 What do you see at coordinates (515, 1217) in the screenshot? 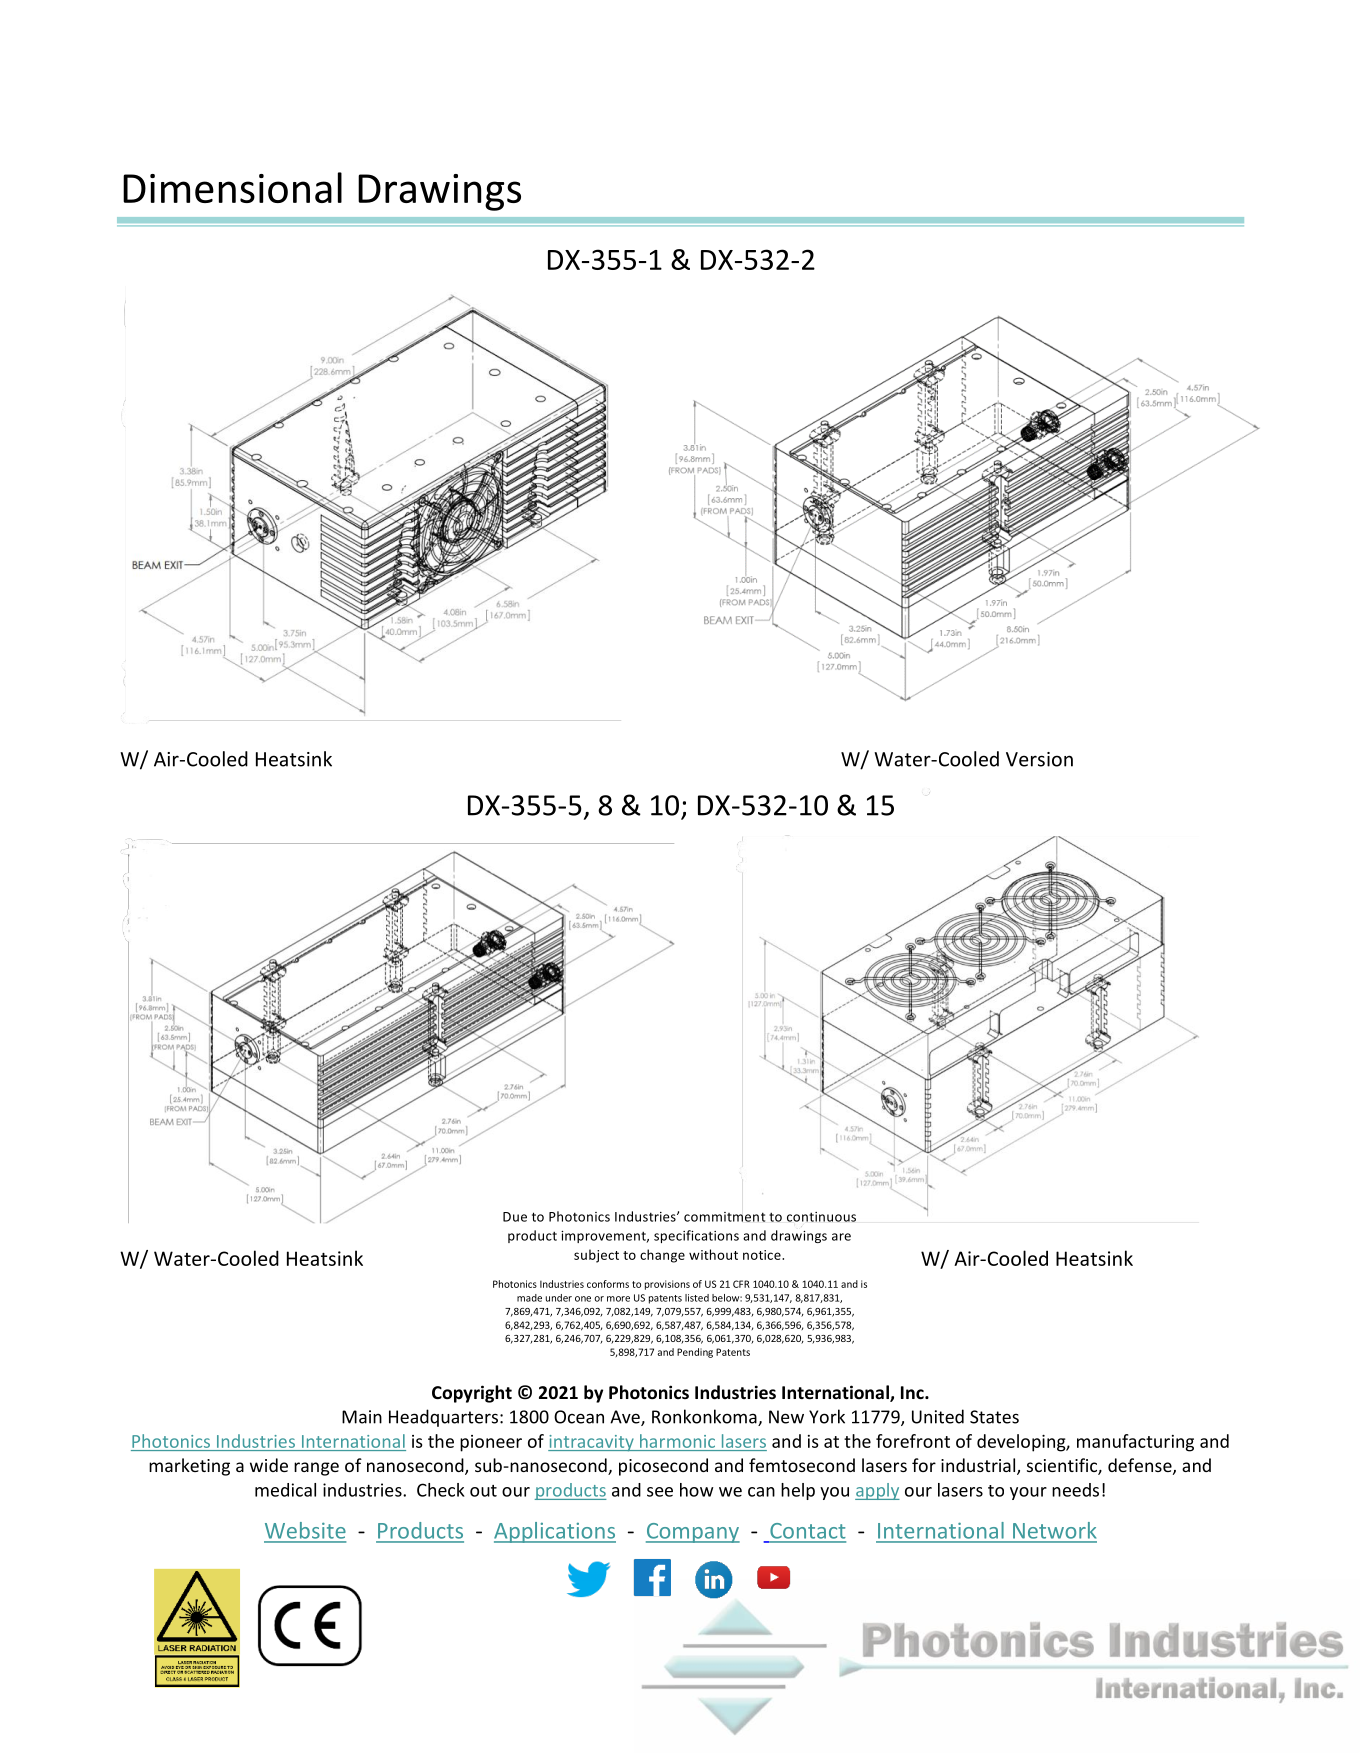
I see `Due` at bounding box center [515, 1217].
